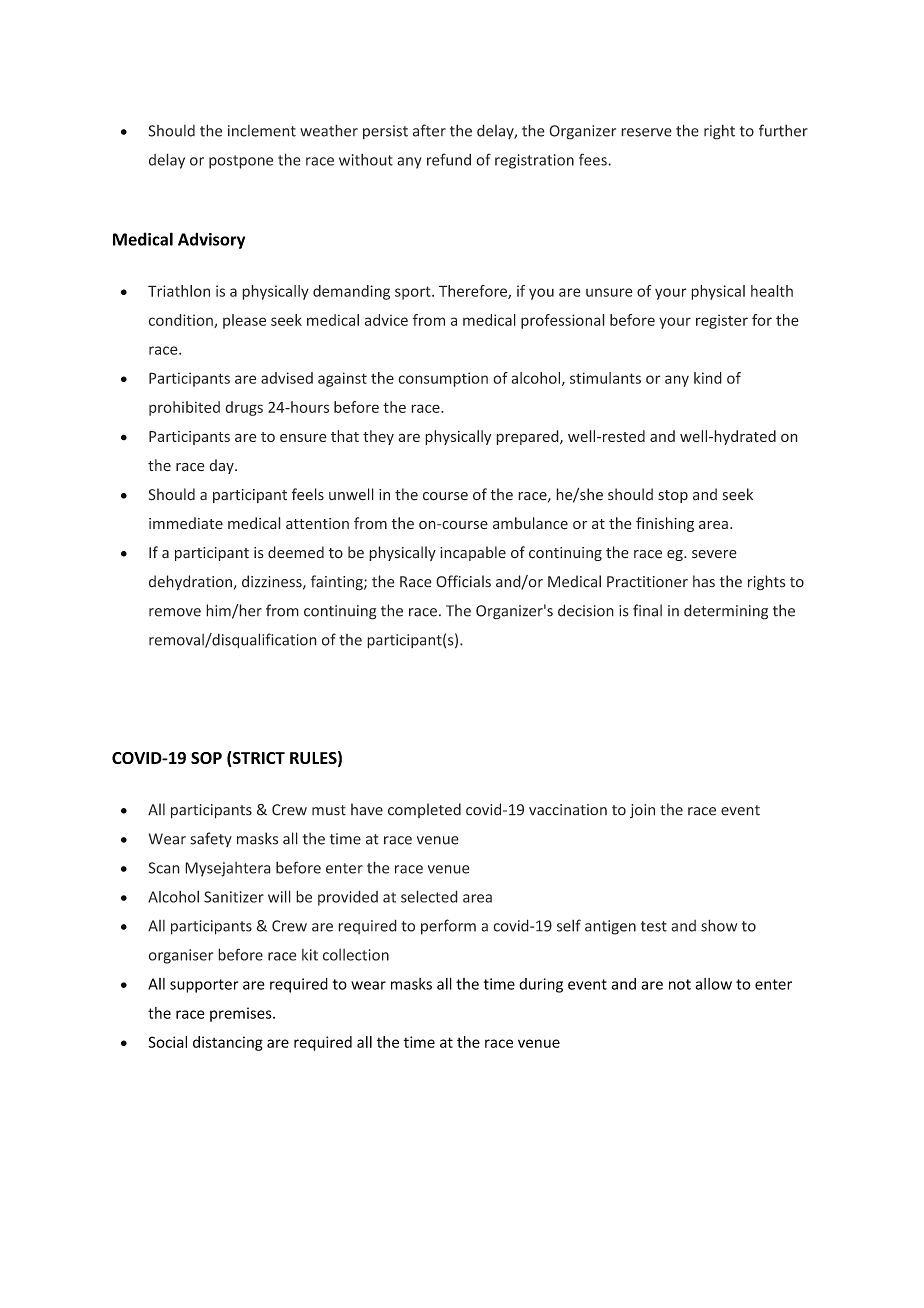 The width and height of the screenshot is (924, 1308). What do you see at coordinates (241, 162) in the screenshot?
I see `postpone` at bounding box center [241, 162].
